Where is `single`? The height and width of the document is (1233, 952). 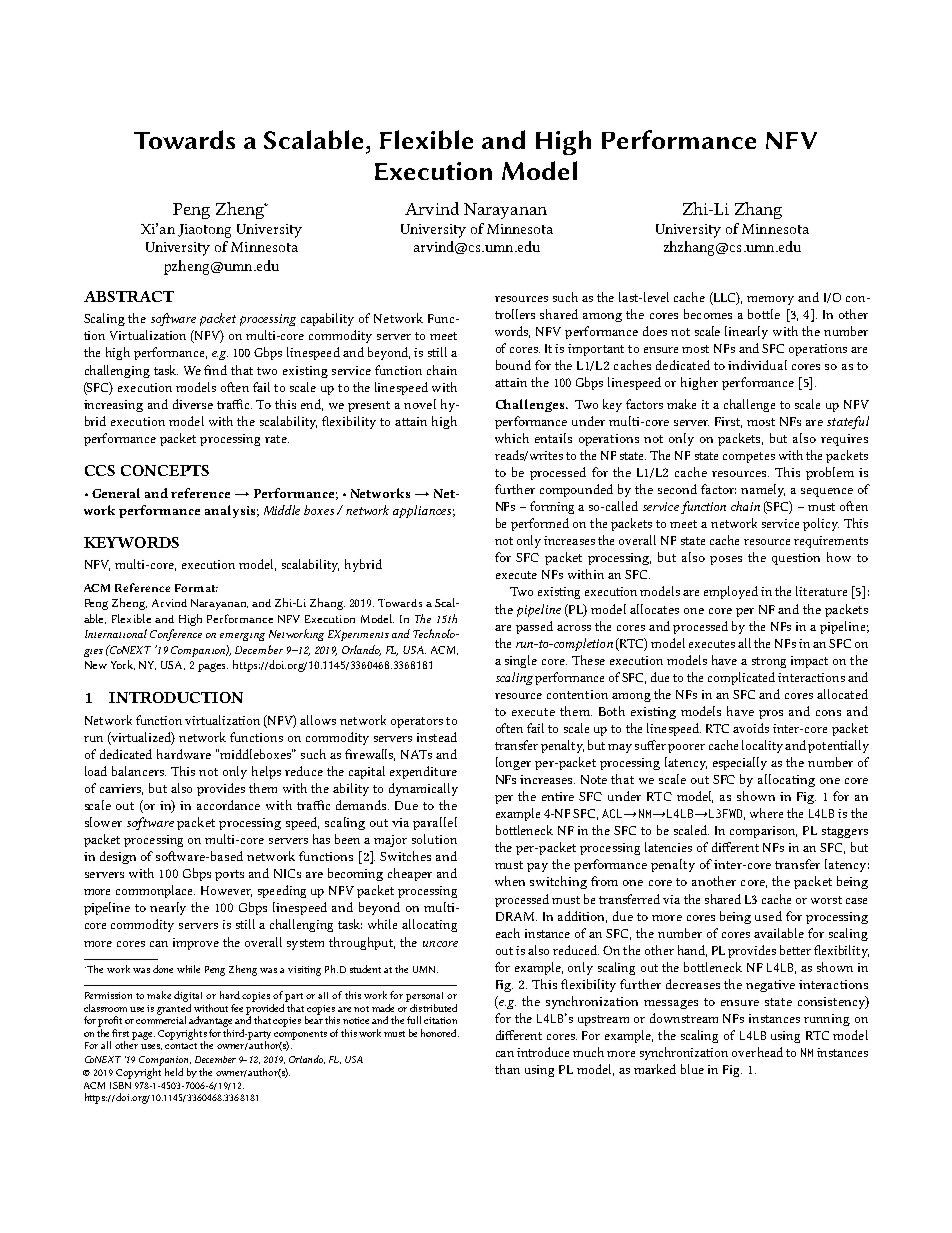 single is located at coordinates (521, 661).
